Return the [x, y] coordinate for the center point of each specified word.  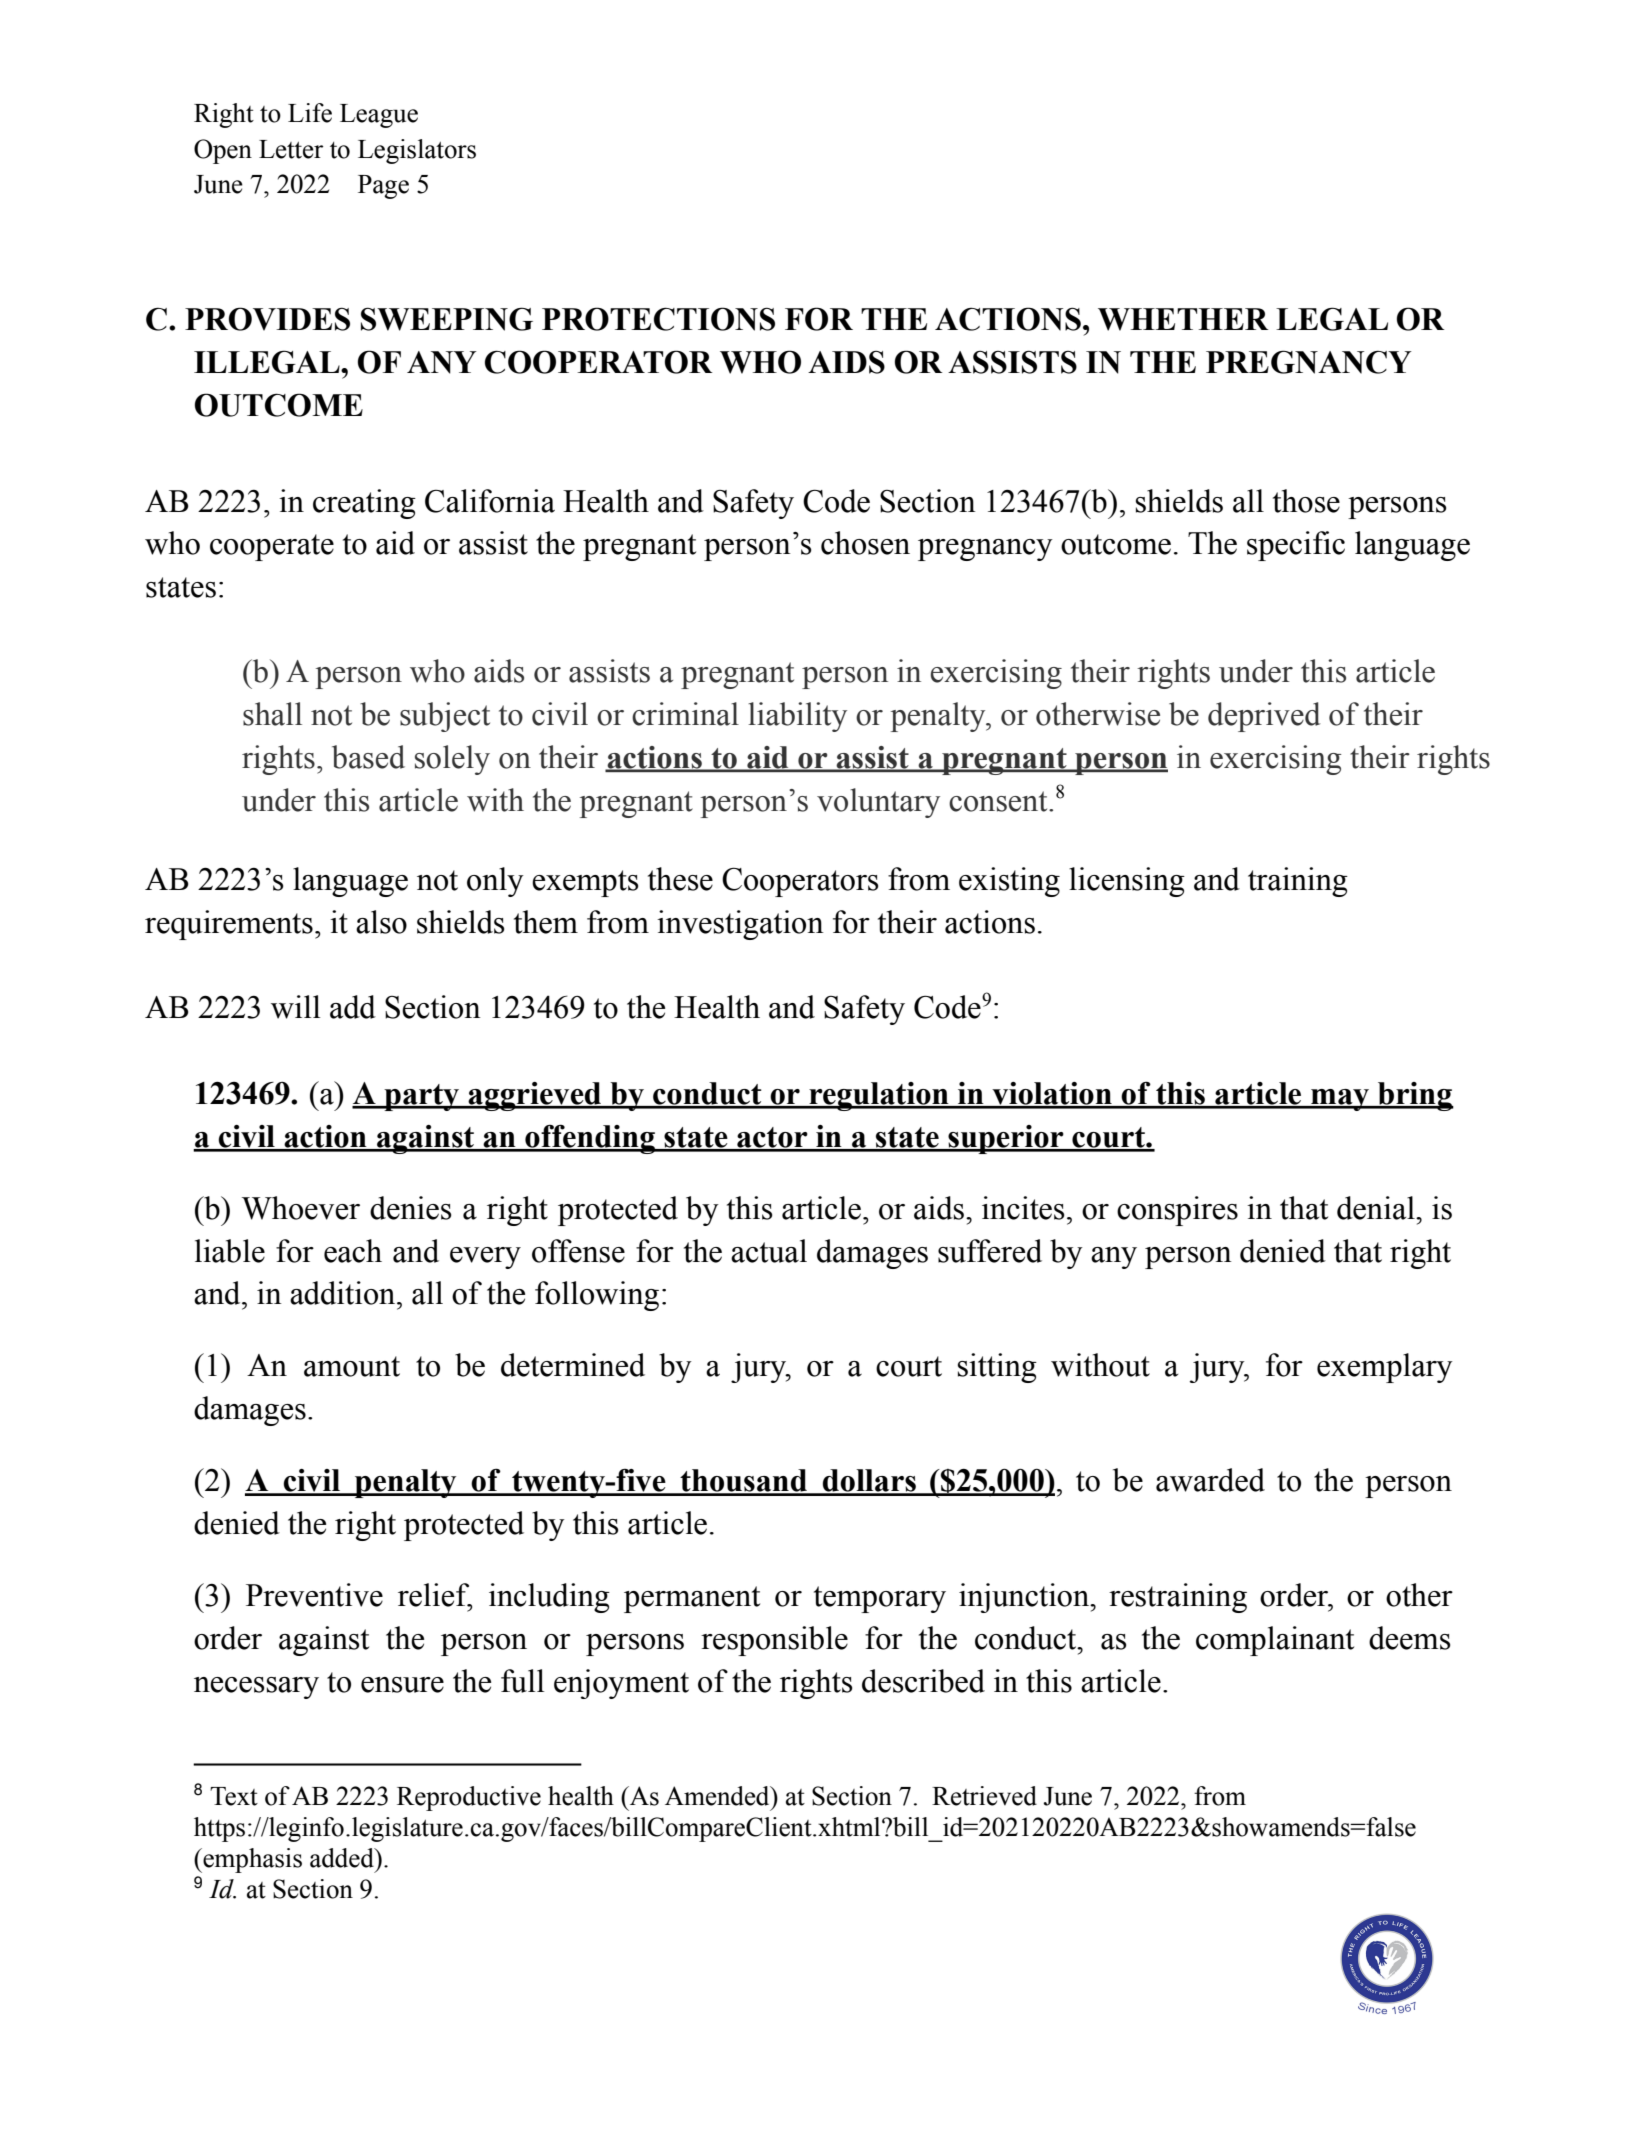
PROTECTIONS [658, 319]
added [343, 1858]
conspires [1177, 1211]
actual [769, 1251]
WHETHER [1183, 319]
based [368, 757]
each [353, 1251]
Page [383, 187]
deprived [1264, 717]
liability [797, 717]
